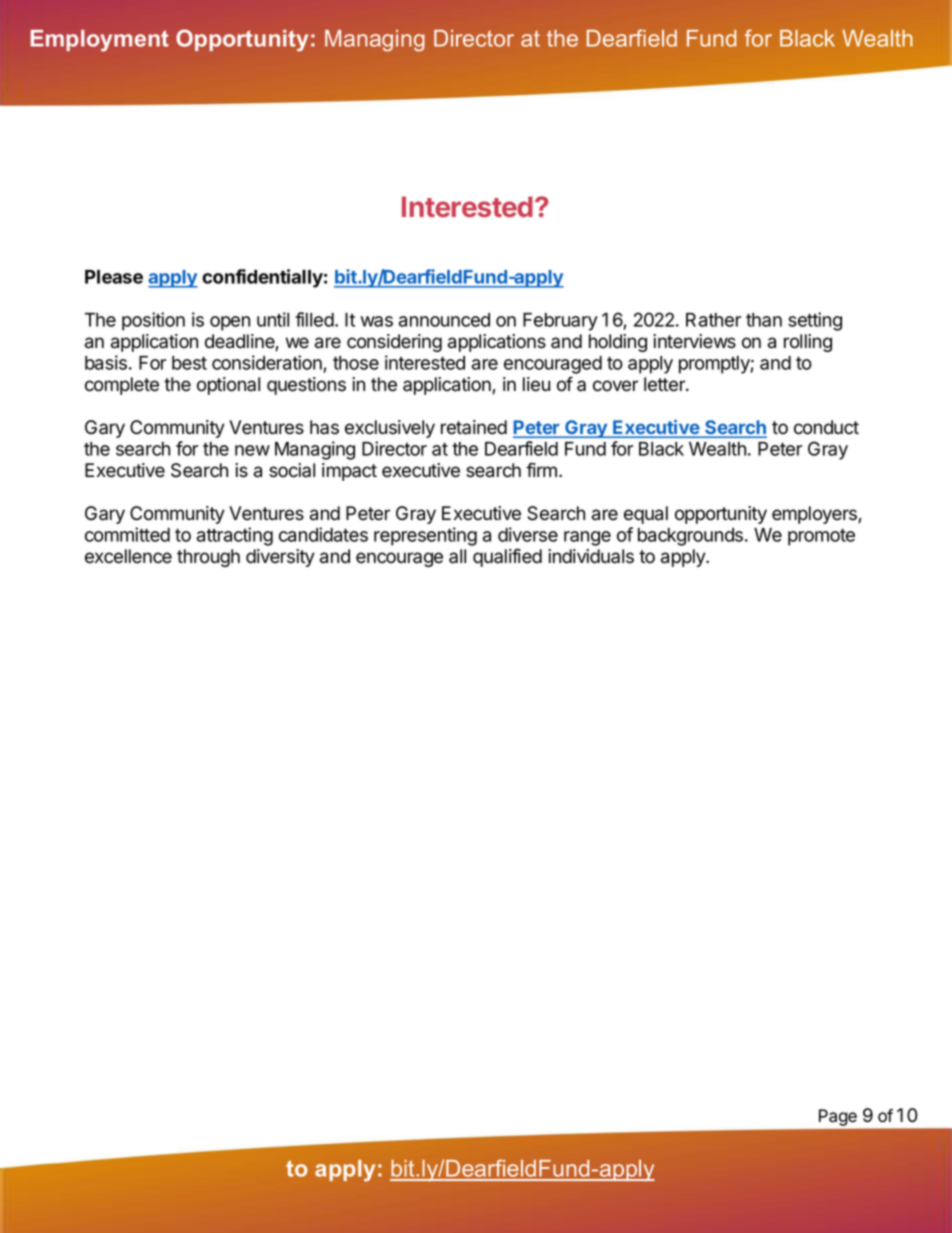 Image resolution: width=952 pixels, height=1233 pixels. I want to click on Employment, so click(99, 41).
